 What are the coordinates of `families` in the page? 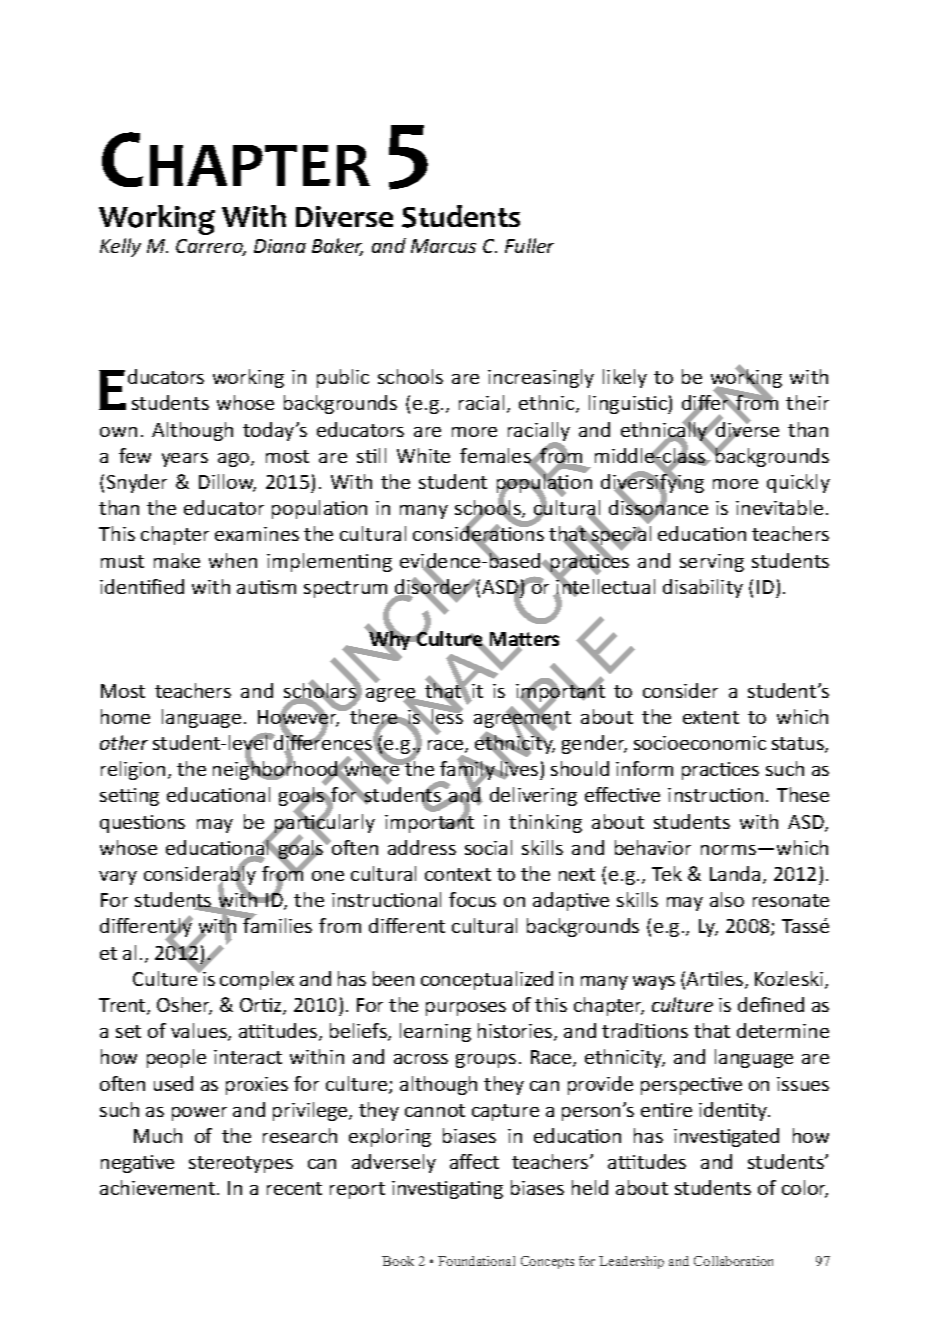 It's located at (277, 924).
